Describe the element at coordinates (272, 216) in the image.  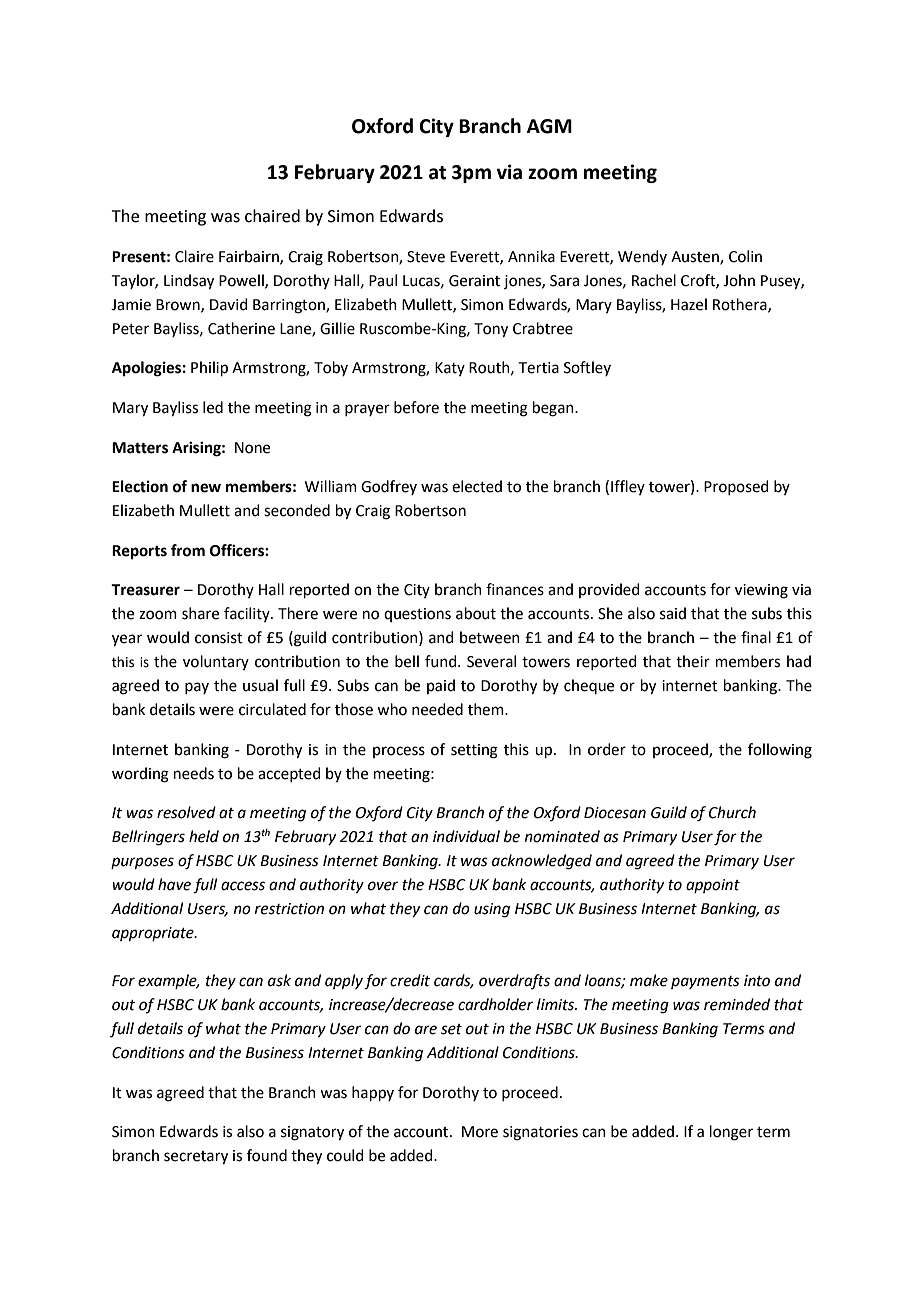
I see `chaired` at that location.
